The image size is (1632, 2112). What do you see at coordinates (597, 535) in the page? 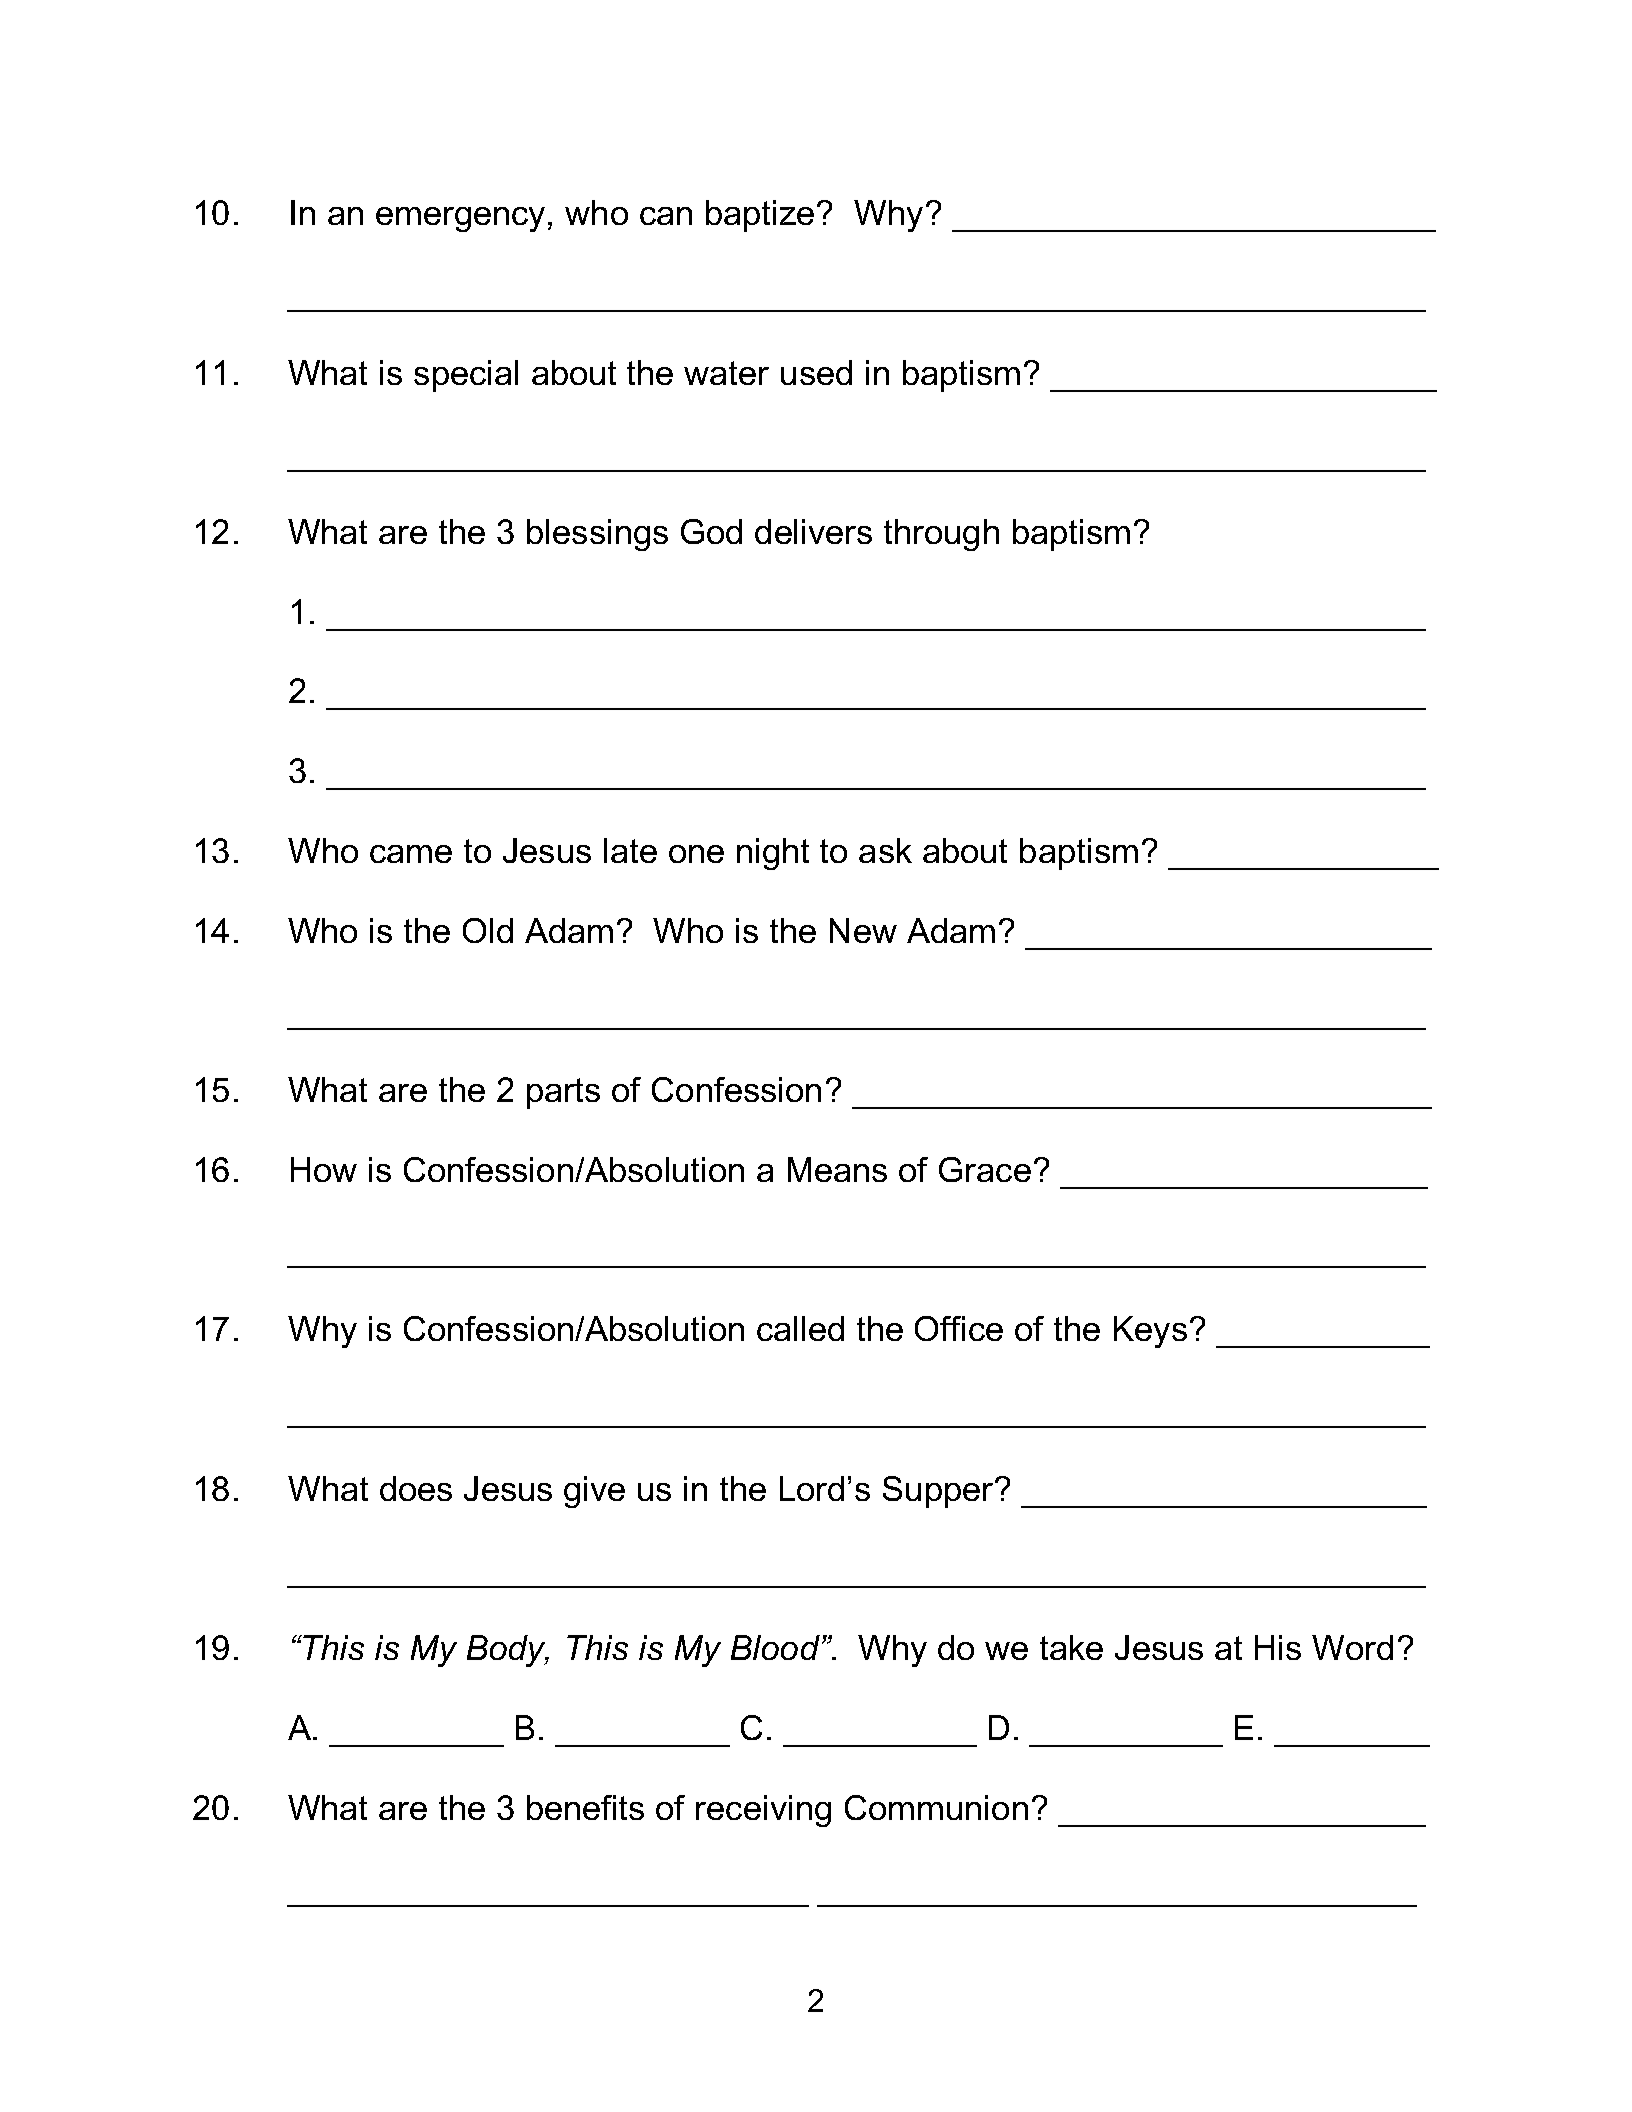
I see `blessings` at bounding box center [597, 535].
